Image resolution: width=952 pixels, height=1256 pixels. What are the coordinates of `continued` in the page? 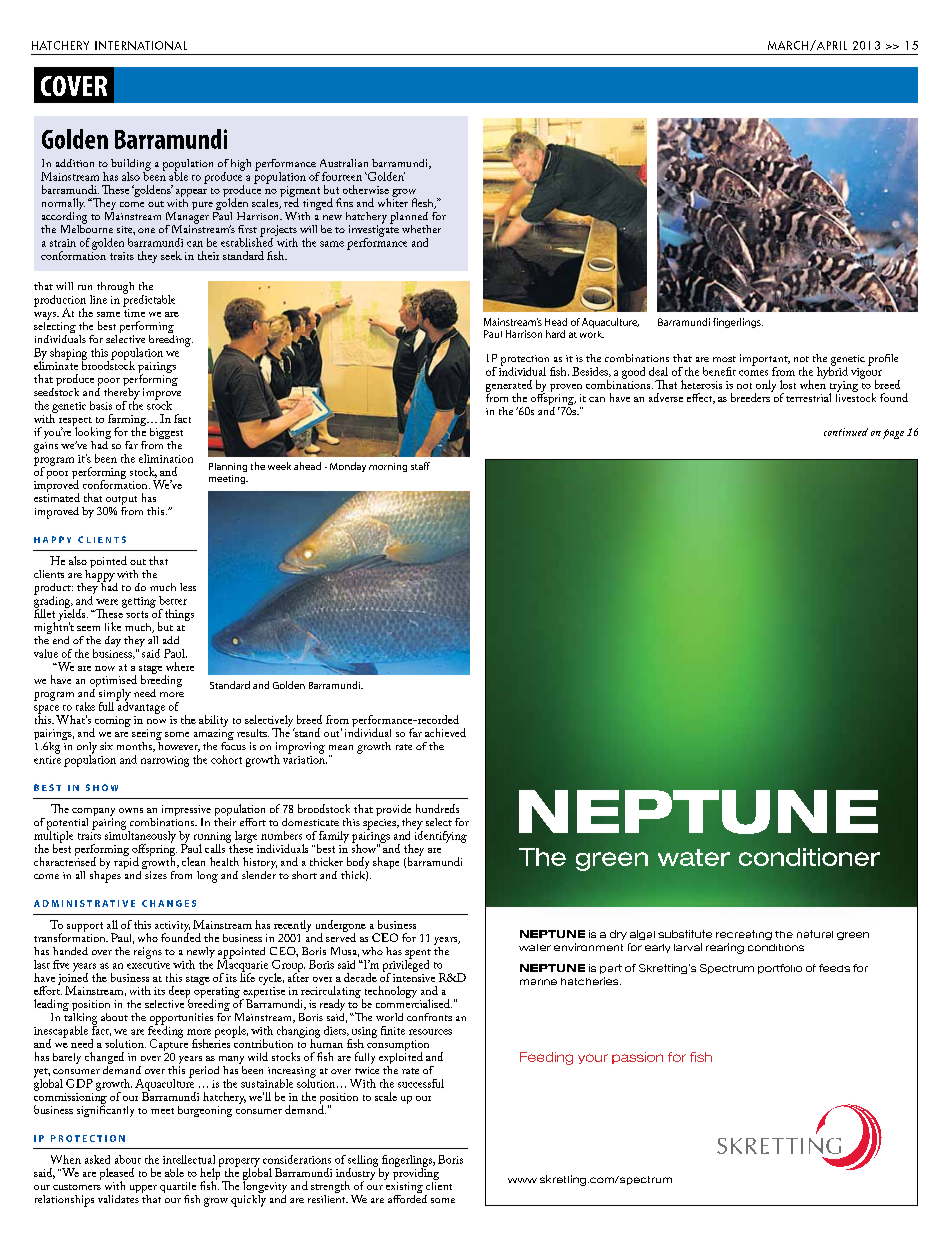 It's located at (846, 432).
